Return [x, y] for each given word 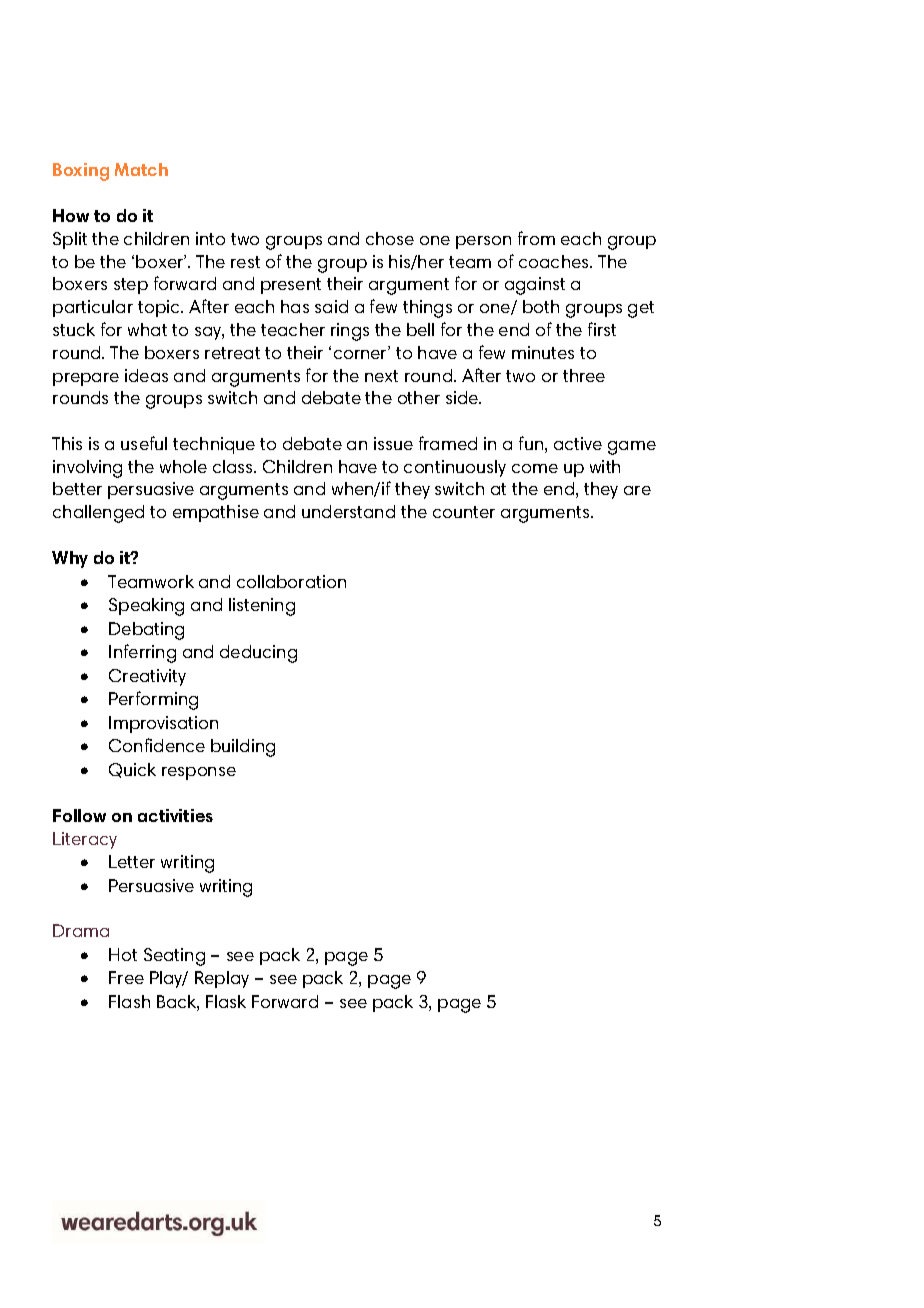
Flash [129, 1001]
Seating [174, 957]
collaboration [291, 581]
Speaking [146, 607]
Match [141, 169]
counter [464, 512]
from [536, 238]
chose [390, 238]
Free [126, 977]
